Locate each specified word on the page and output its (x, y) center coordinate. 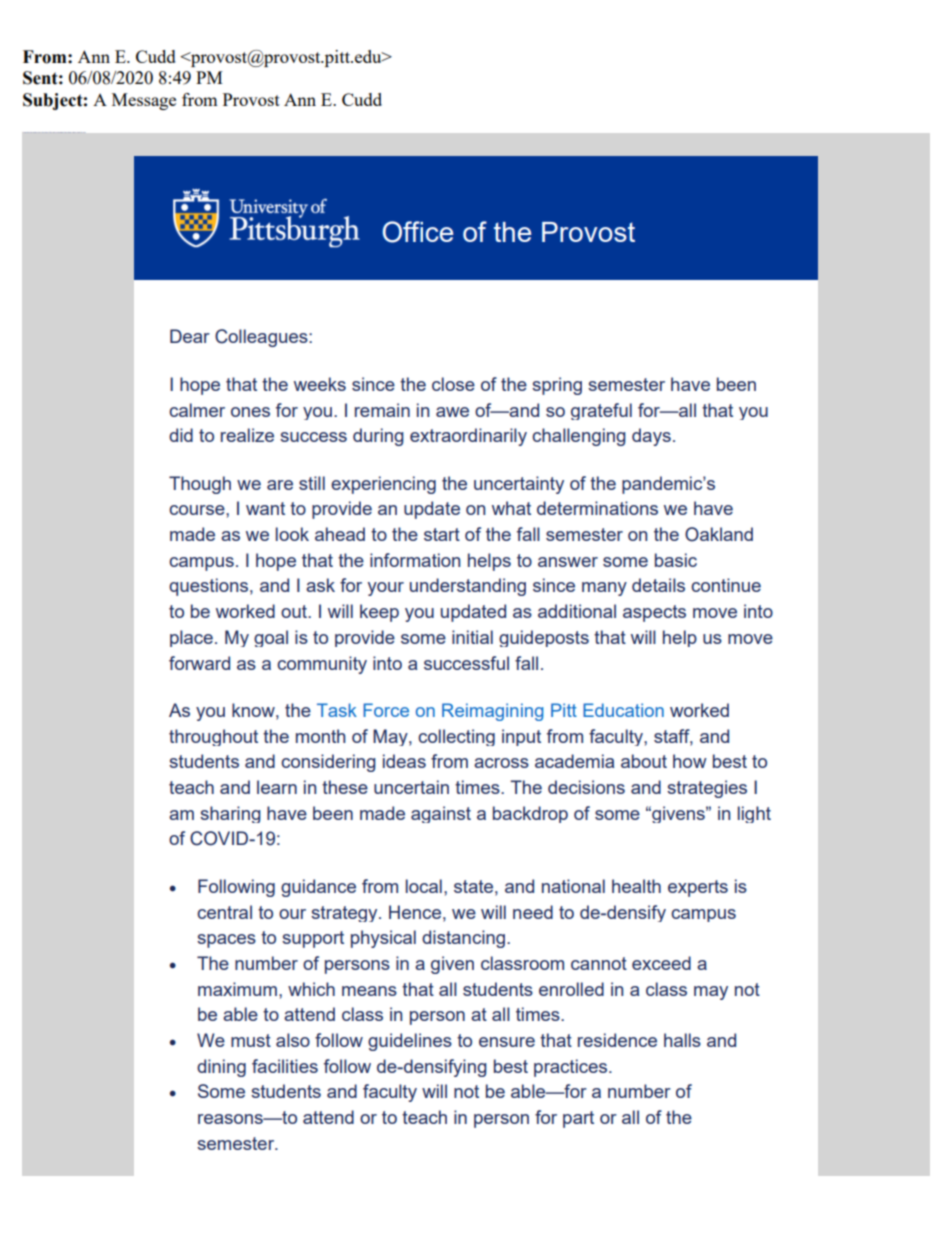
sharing (230, 814)
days (651, 437)
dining (221, 1068)
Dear (190, 336)
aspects (654, 613)
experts (698, 888)
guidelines (410, 1042)
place (191, 638)
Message (144, 101)
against (441, 814)
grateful (601, 411)
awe (452, 412)
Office (418, 232)
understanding (468, 587)
